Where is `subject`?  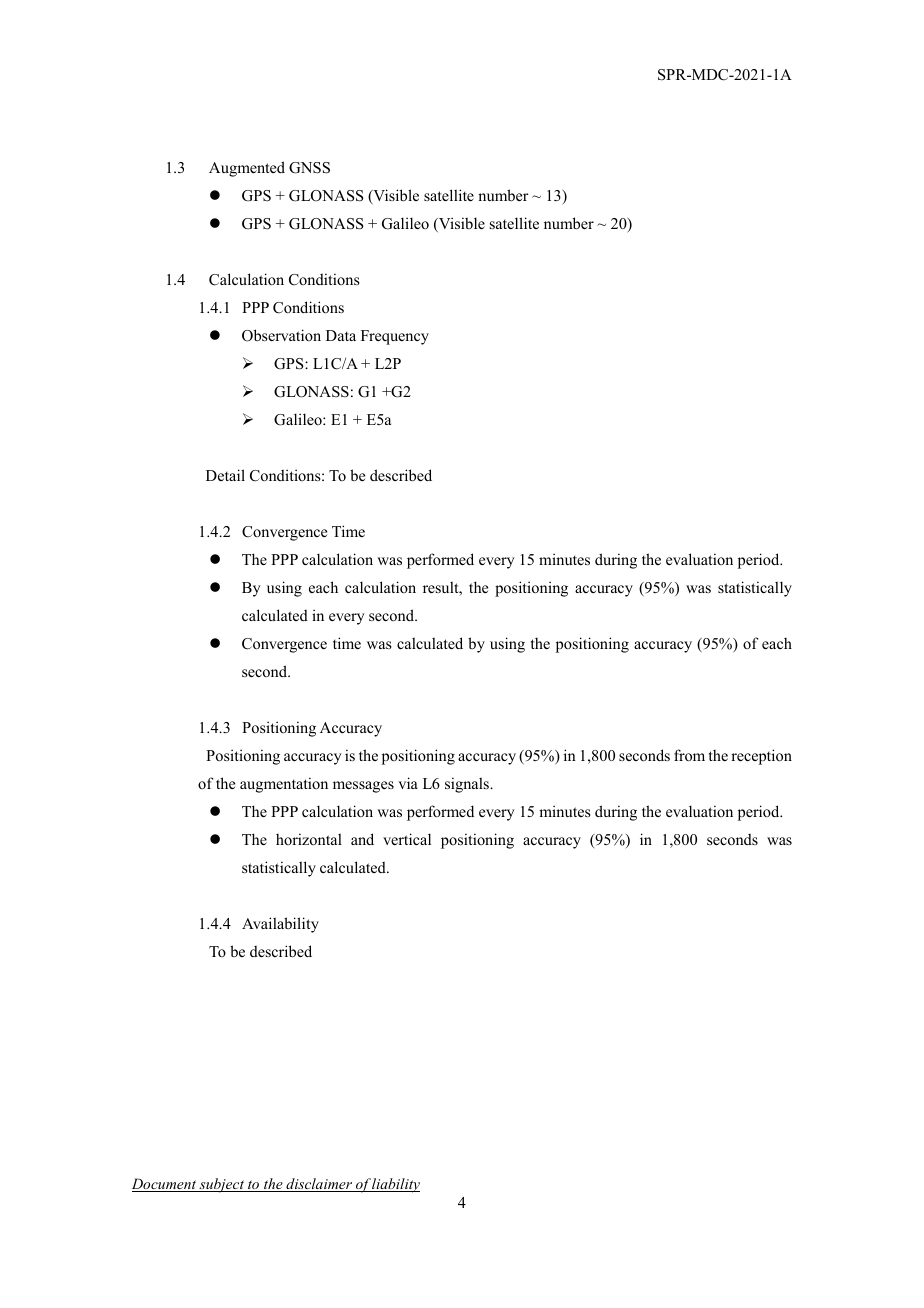
subject is located at coordinates (222, 1185).
